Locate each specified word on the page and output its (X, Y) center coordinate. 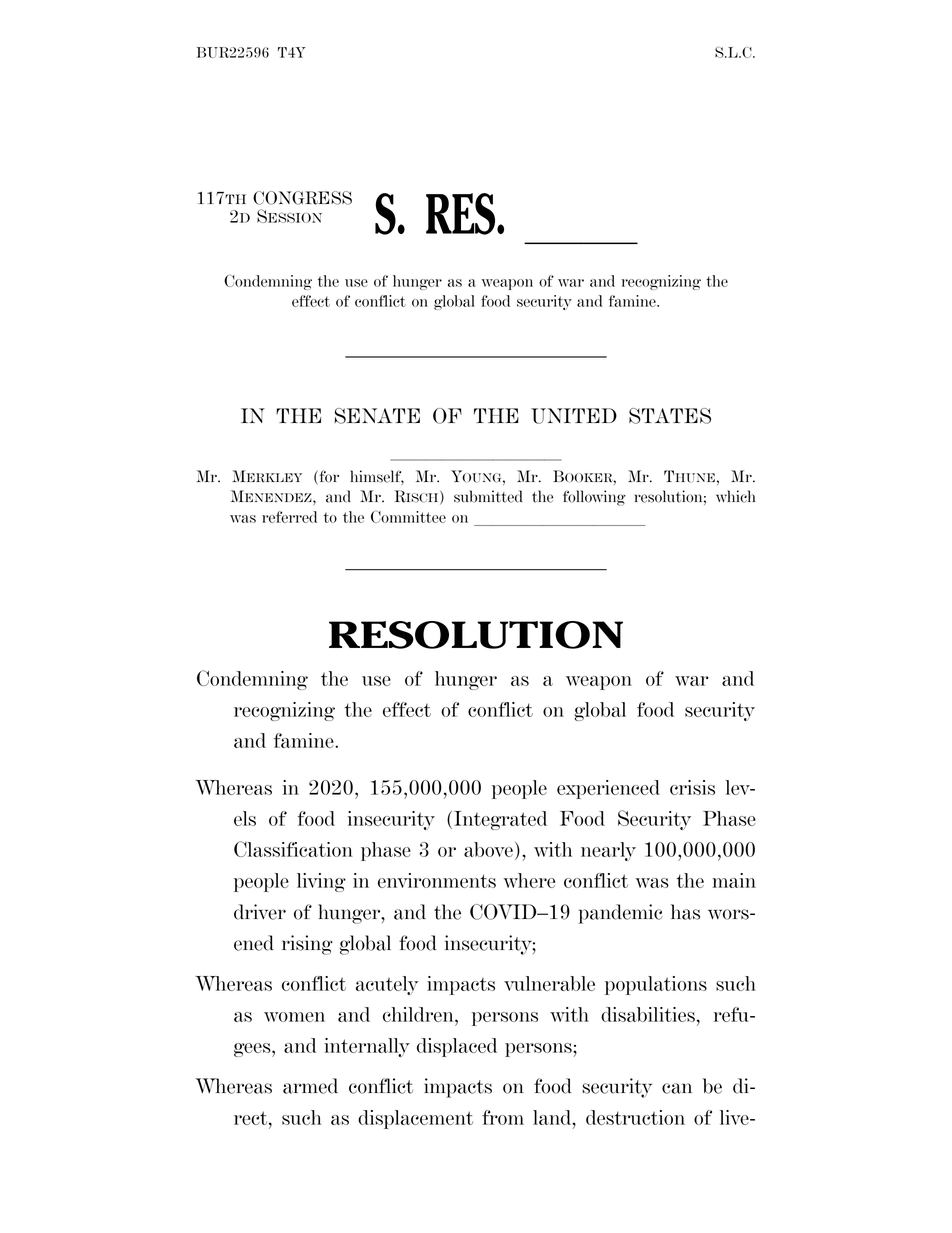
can (677, 1088)
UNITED (574, 416)
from (503, 1117)
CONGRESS (302, 198)
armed (310, 1086)
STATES (670, 416)
